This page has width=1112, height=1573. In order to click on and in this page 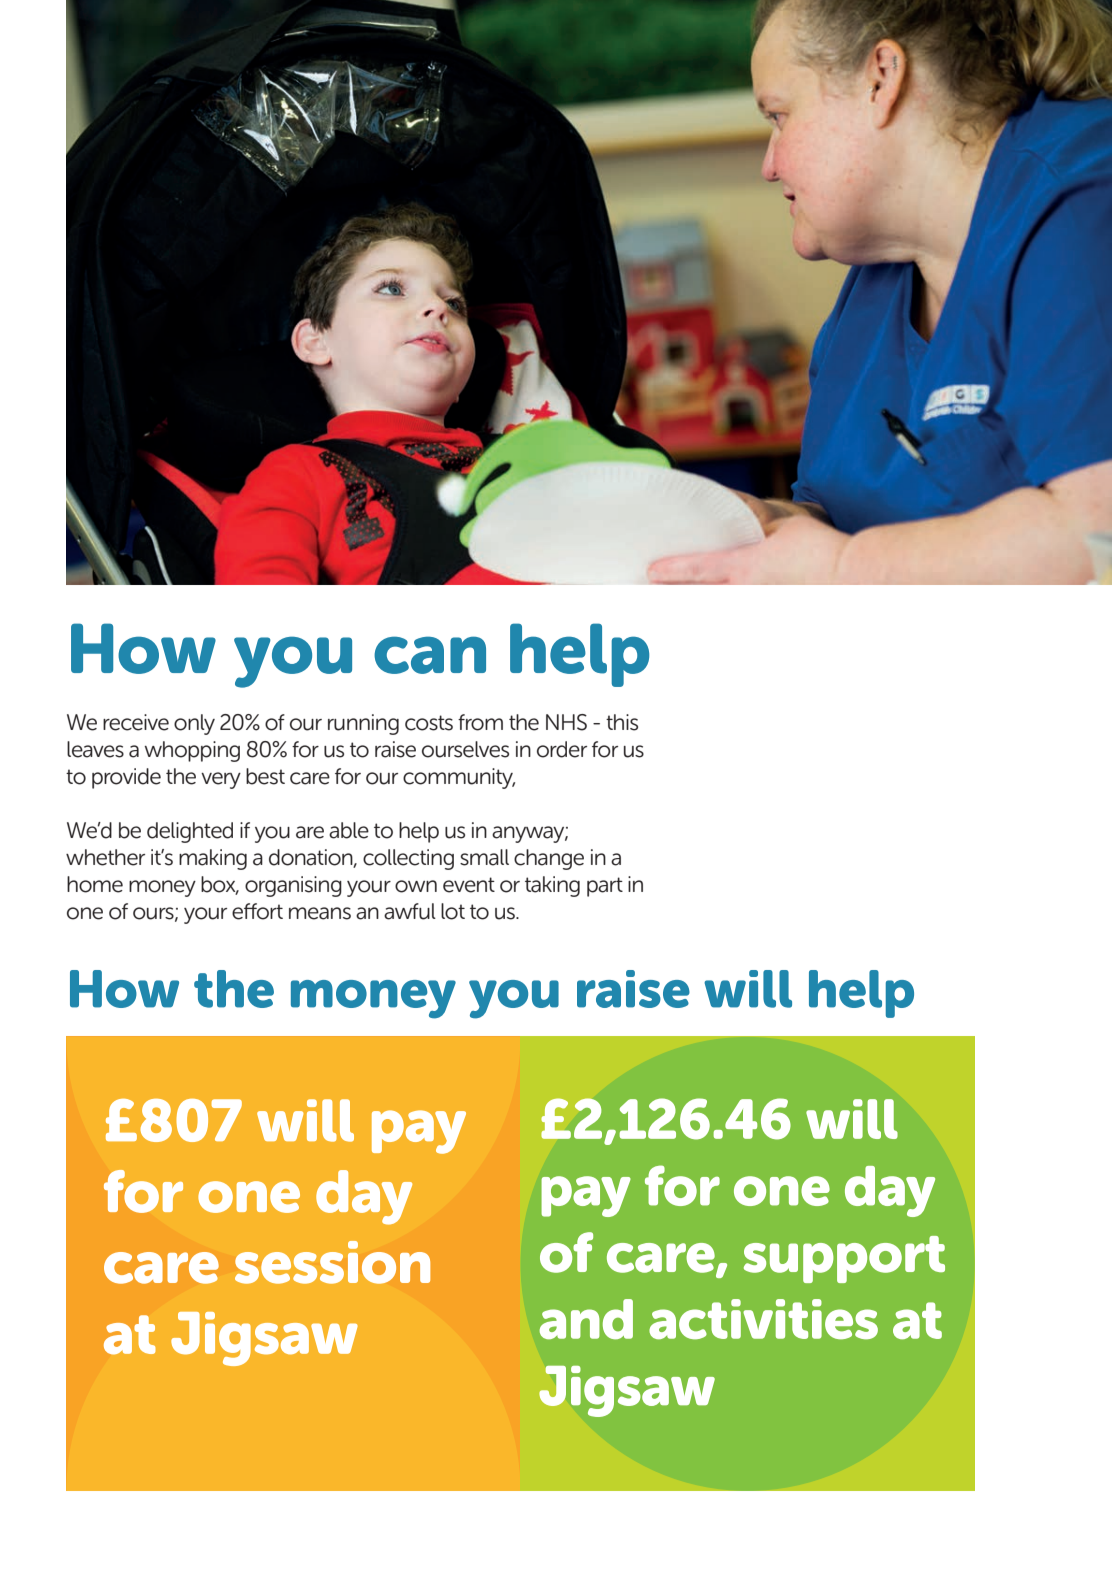, I will do `click(586, 1319)`.
